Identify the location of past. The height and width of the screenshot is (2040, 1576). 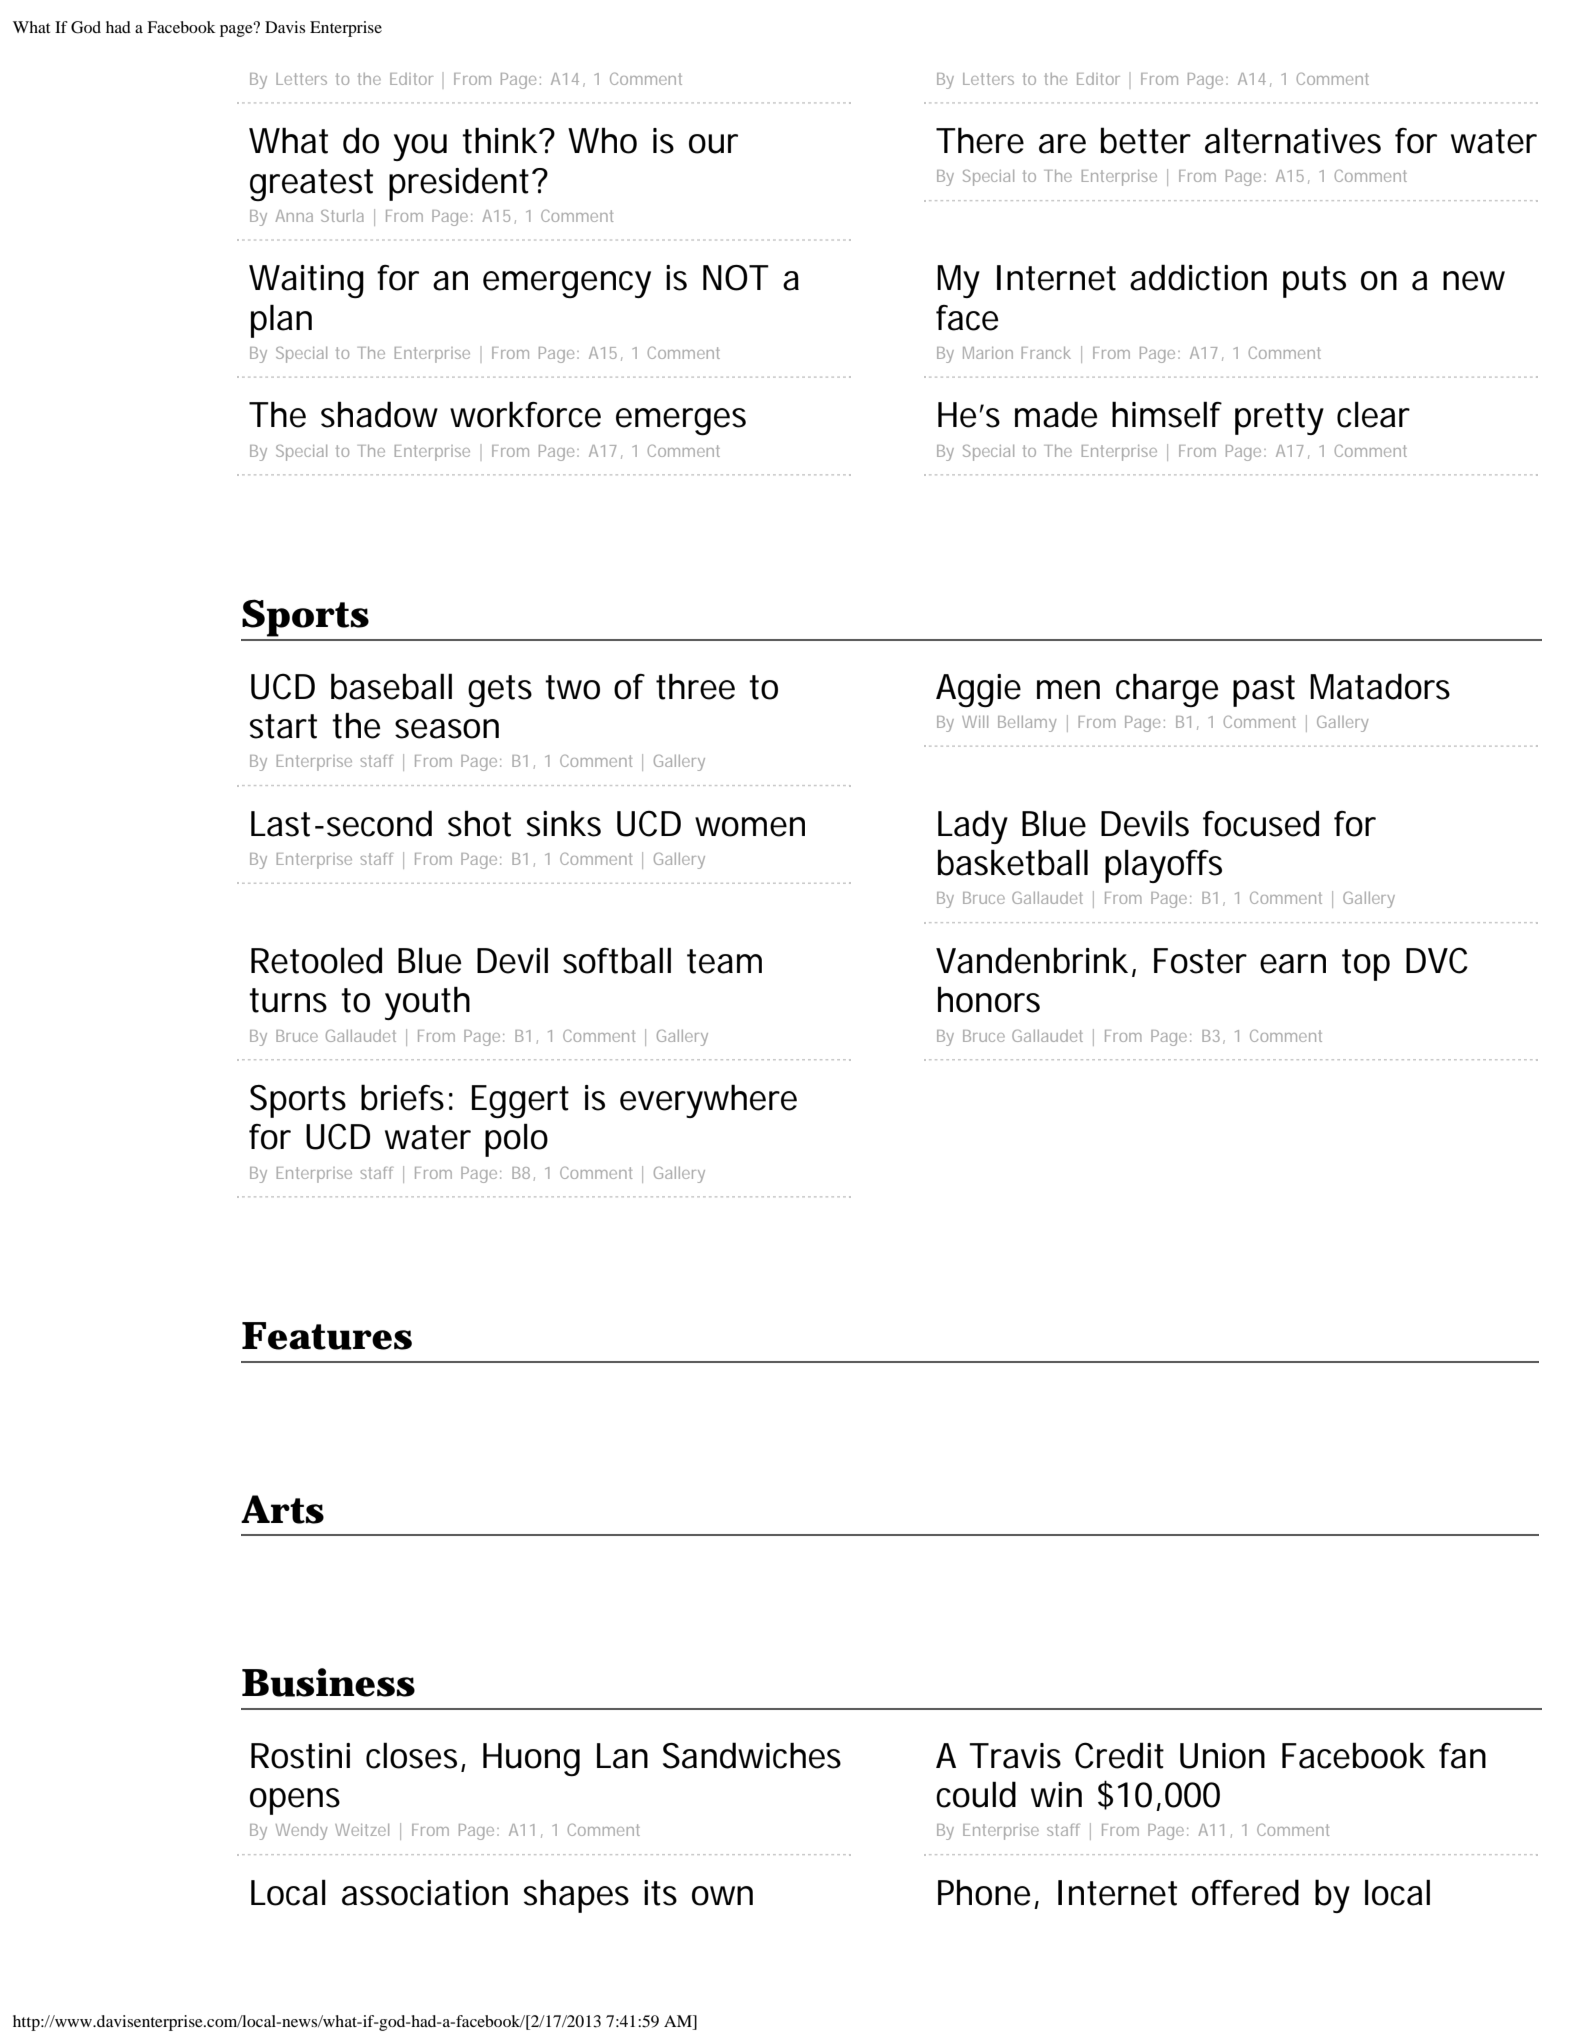
(1264, 691).
